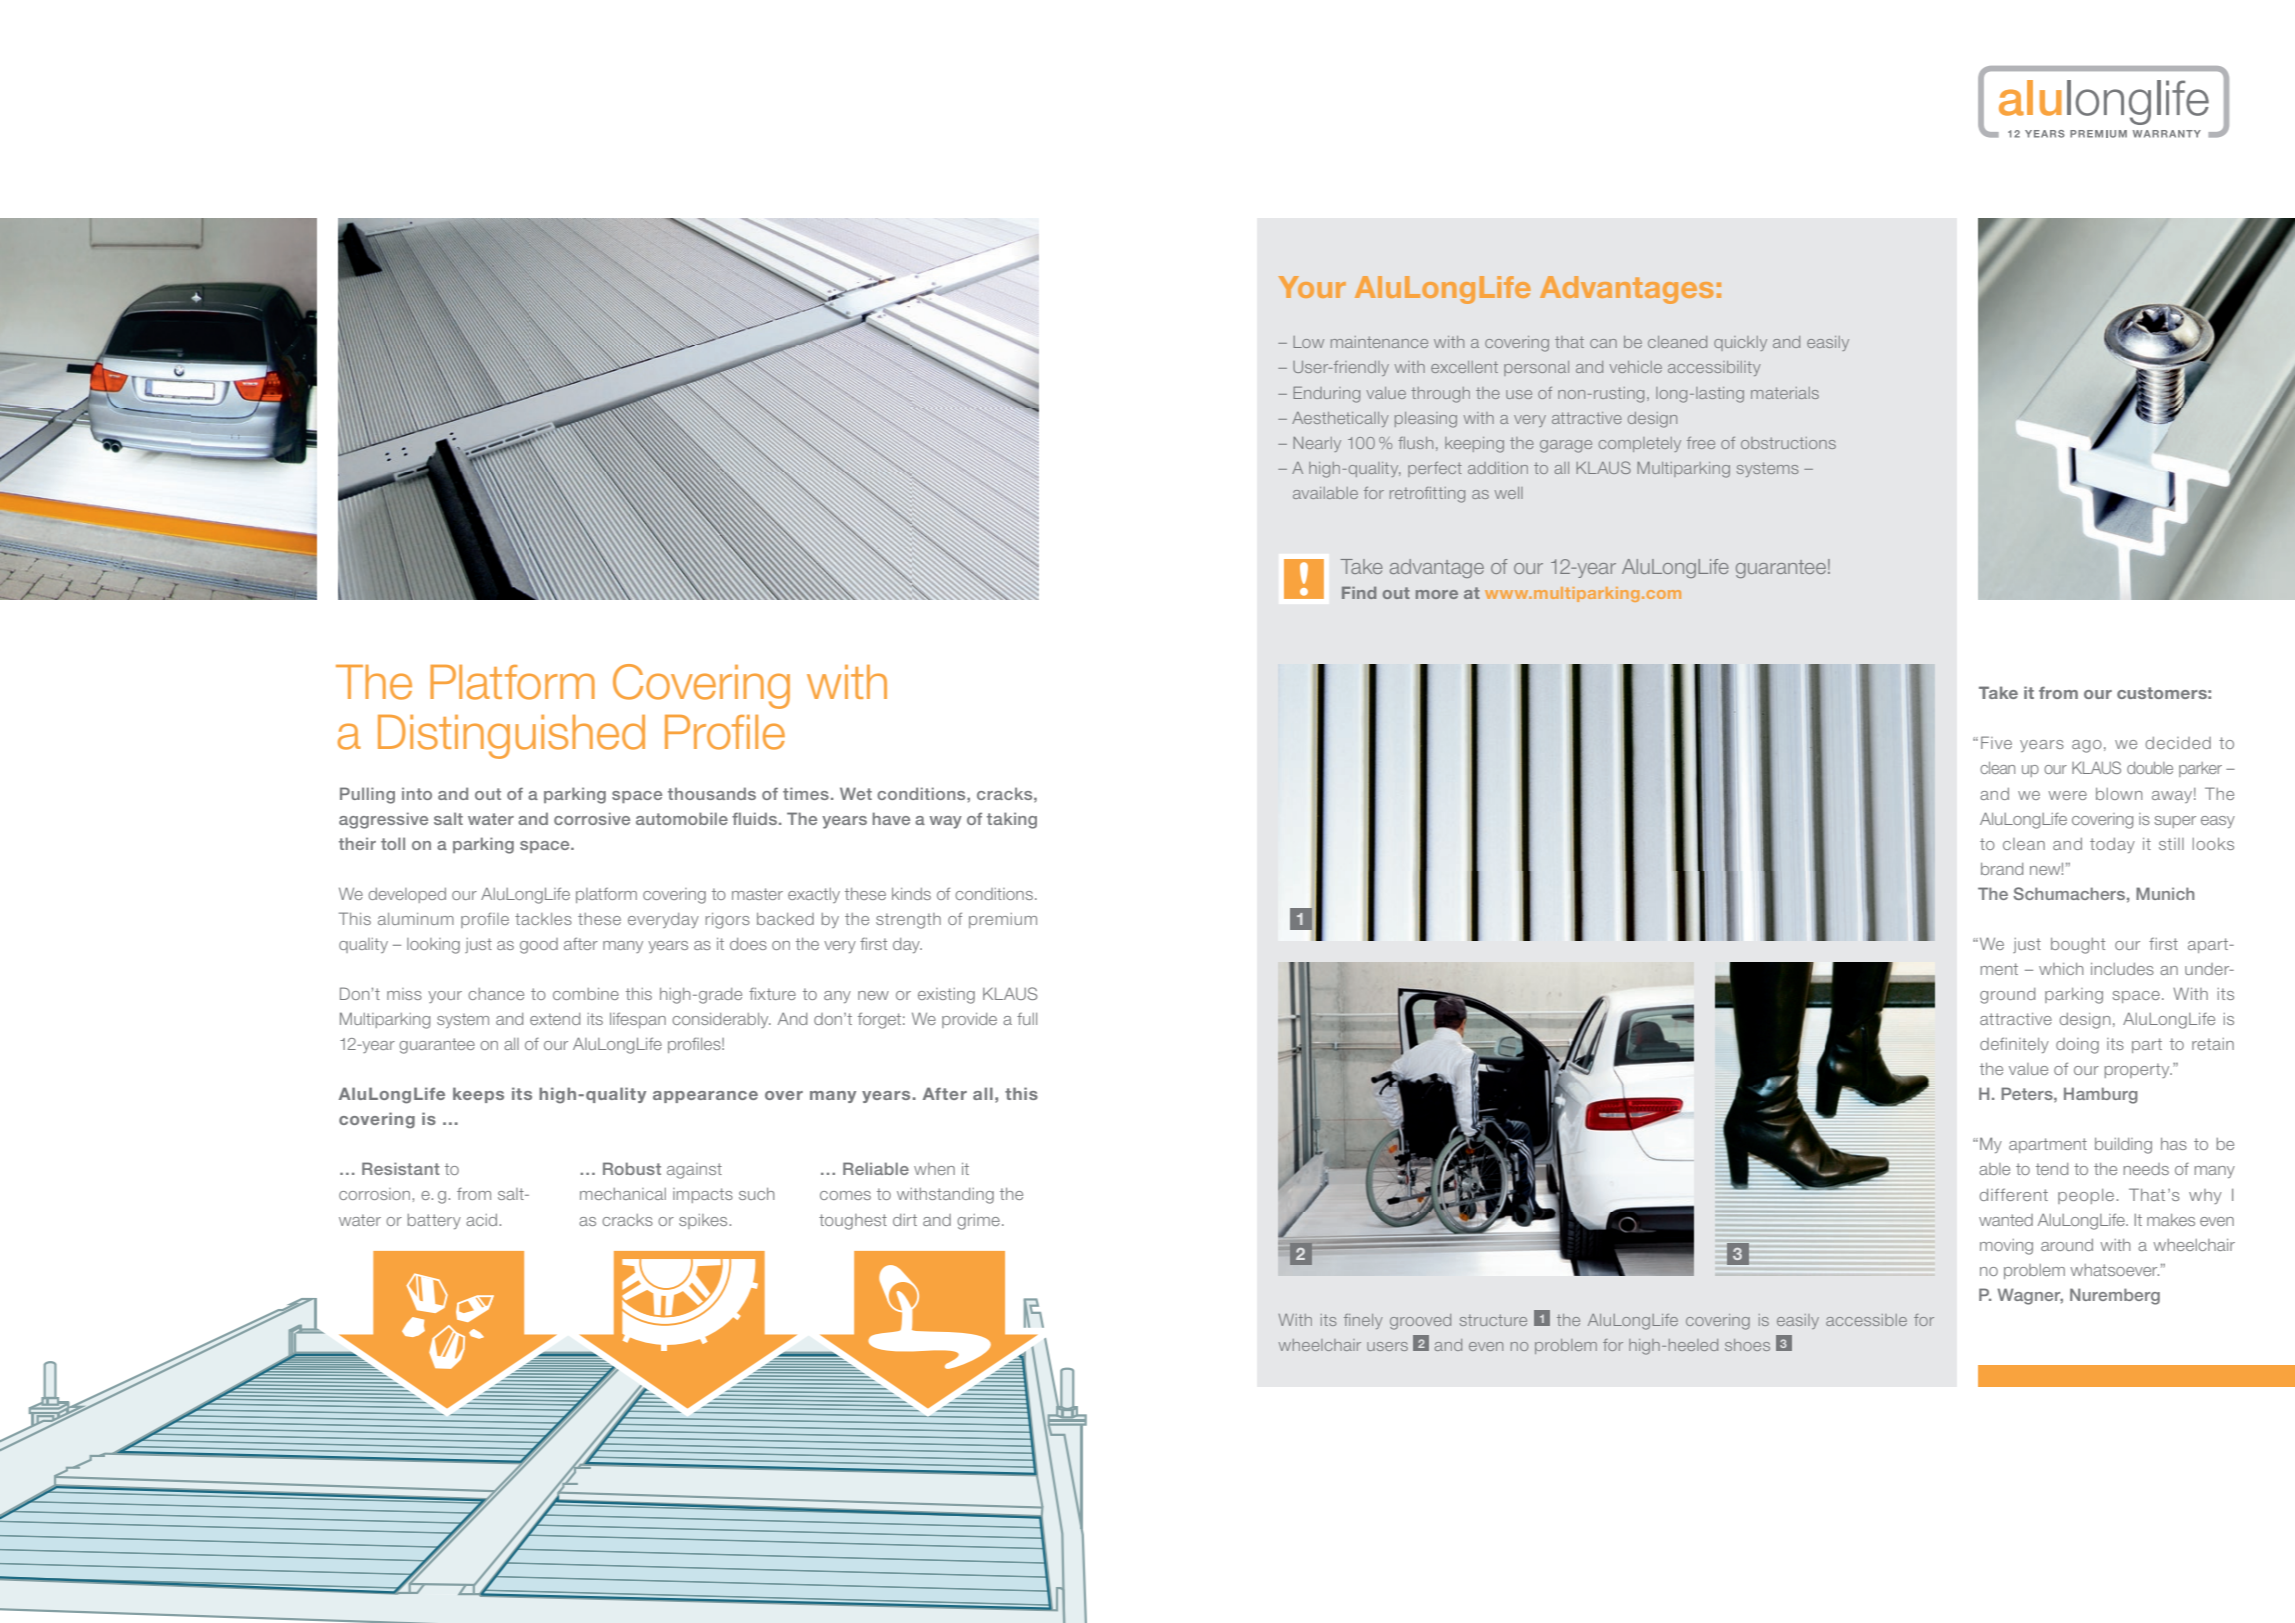 This document has height=1623, width=2295. What do you see at coordinates (1866, 1320) in the document?
I see `accessible` at bounding box center [1866, 1320].
